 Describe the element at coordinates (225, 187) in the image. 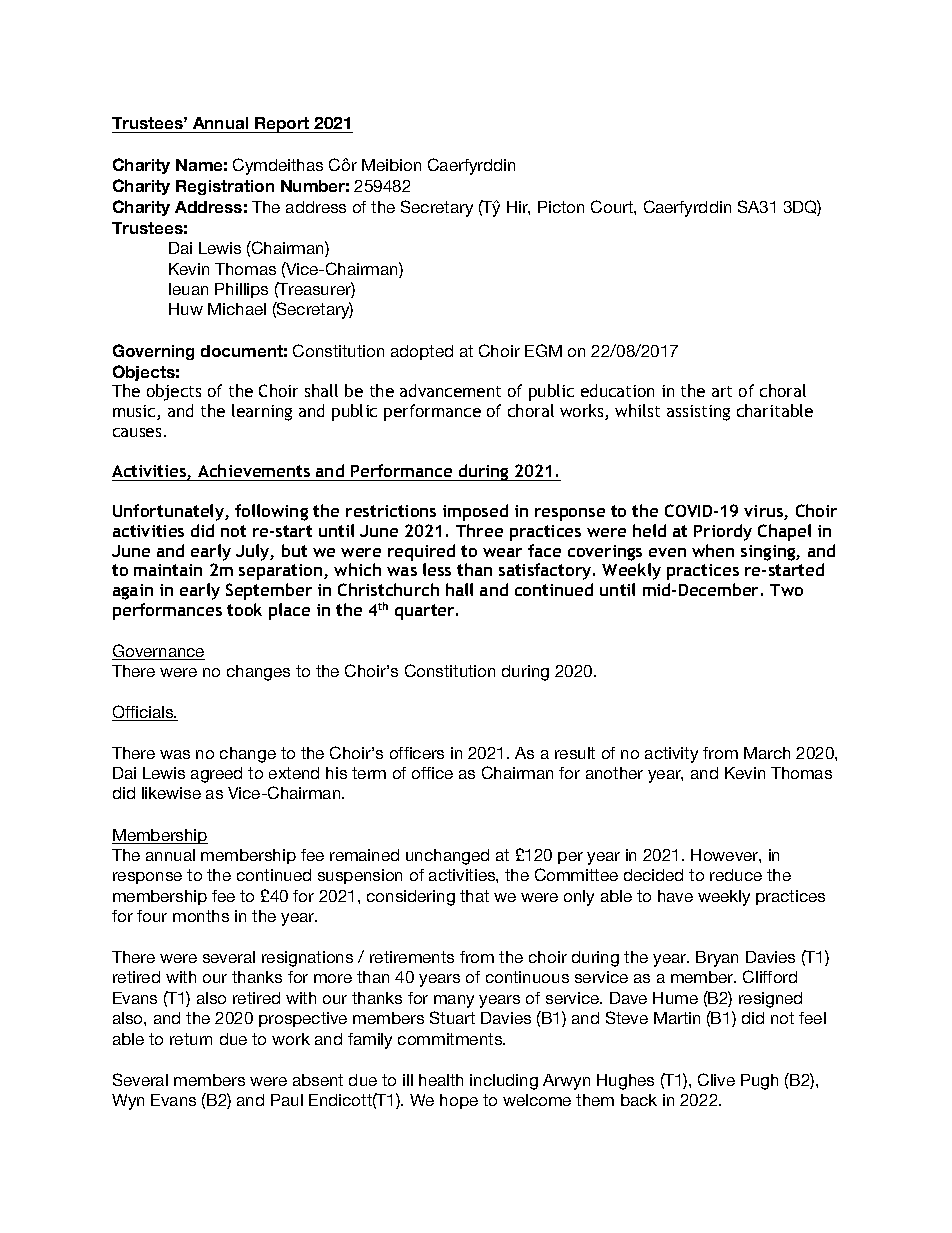

I see `Registration` at that location.
